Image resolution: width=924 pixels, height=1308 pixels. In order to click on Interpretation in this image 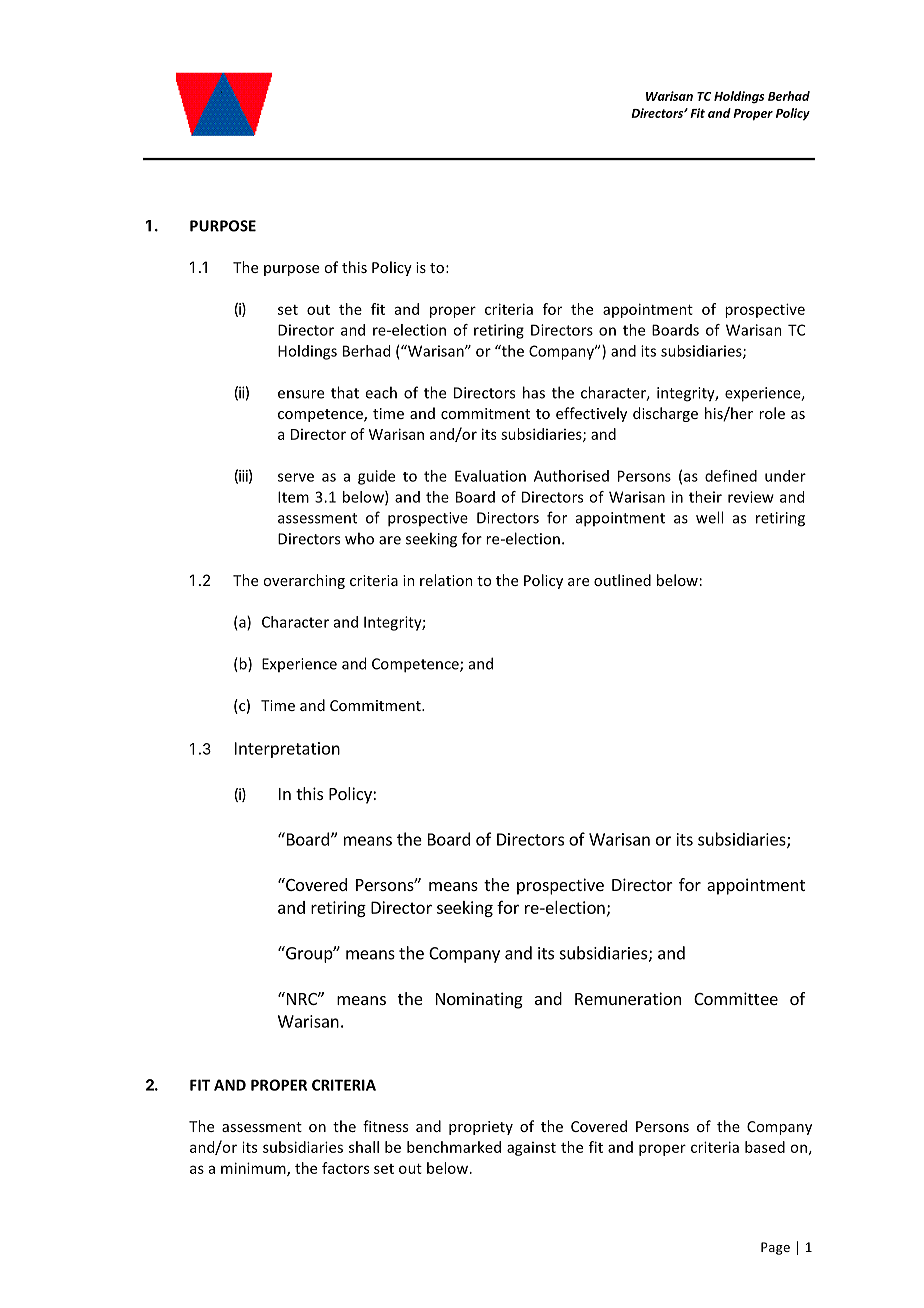, I will do `click(287, 750)`.
